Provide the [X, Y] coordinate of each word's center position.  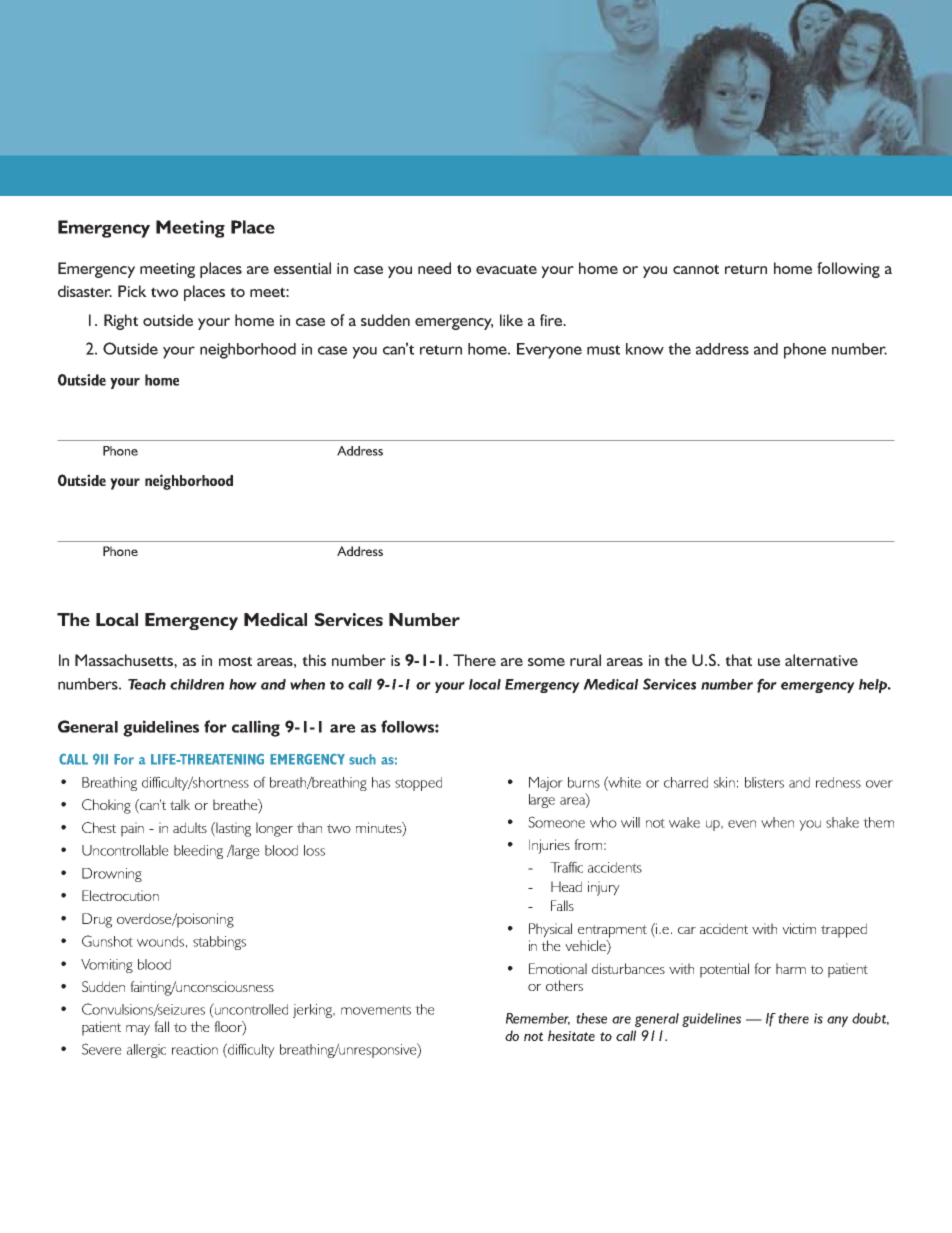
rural [585, 660]
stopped [418, 784]
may [138, 1030]
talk [180, 804]
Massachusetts [125, 660]
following [848, 270]
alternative [821, 660]
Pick [132, 291]
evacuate [506, 269]
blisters [764, 782]
